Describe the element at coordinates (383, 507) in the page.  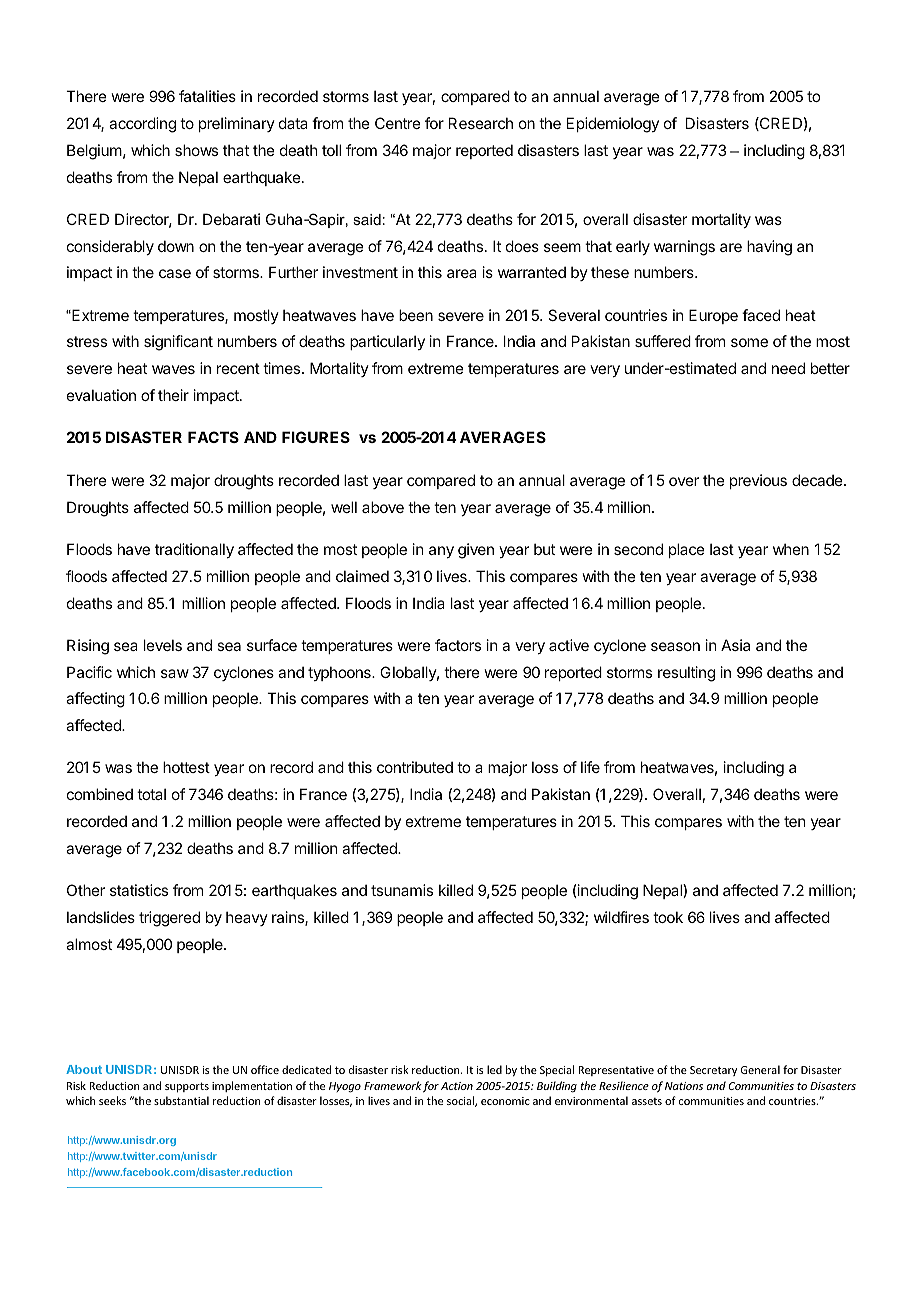
I see `above` at that location.
